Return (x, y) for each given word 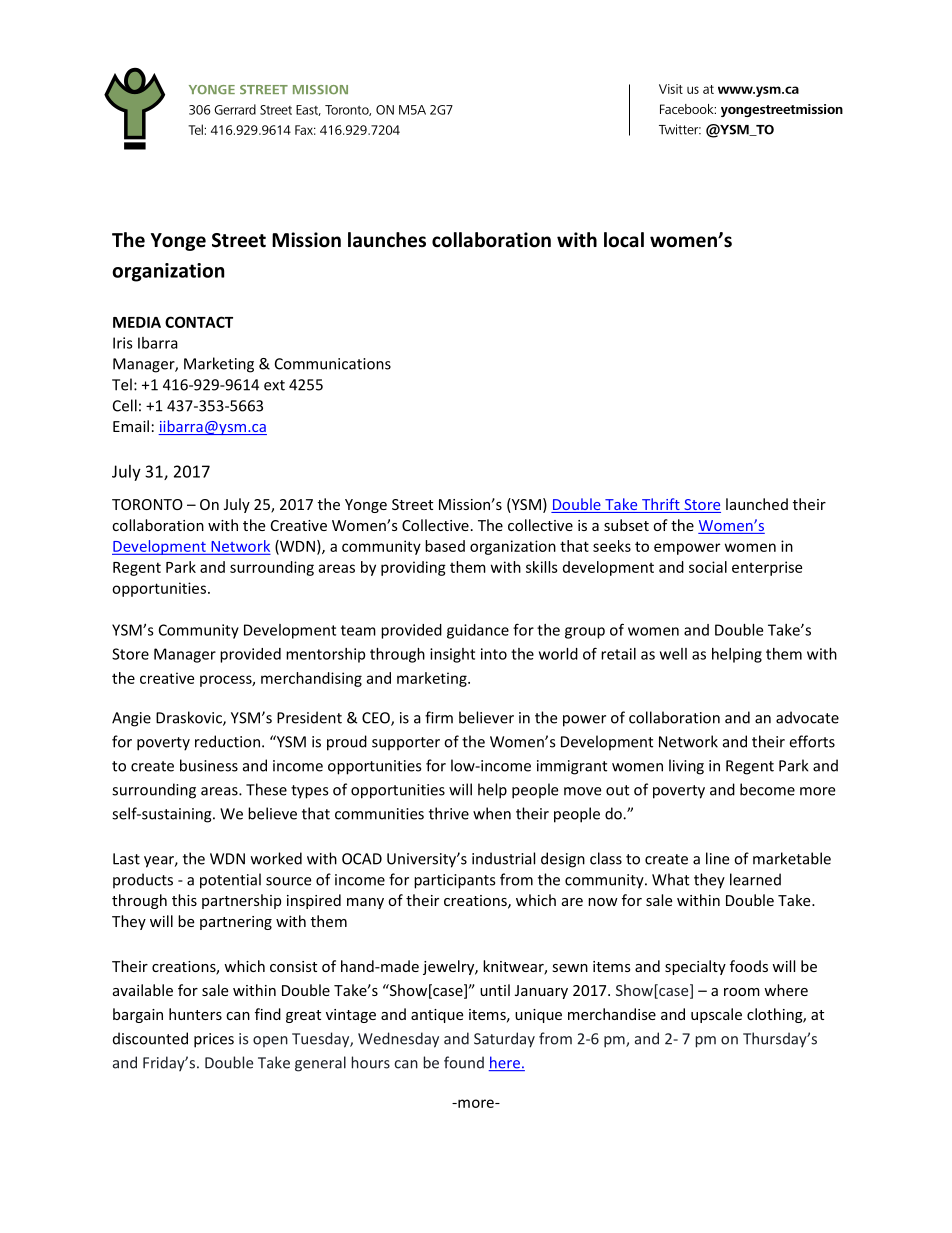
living (686, 767)
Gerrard (235, 109)
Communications (333, 364)
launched (757, 504)
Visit (671, 89)
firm (439, 717)
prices (214, 1040)
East (308, 110)
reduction (227, 741)
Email (131, 426)
